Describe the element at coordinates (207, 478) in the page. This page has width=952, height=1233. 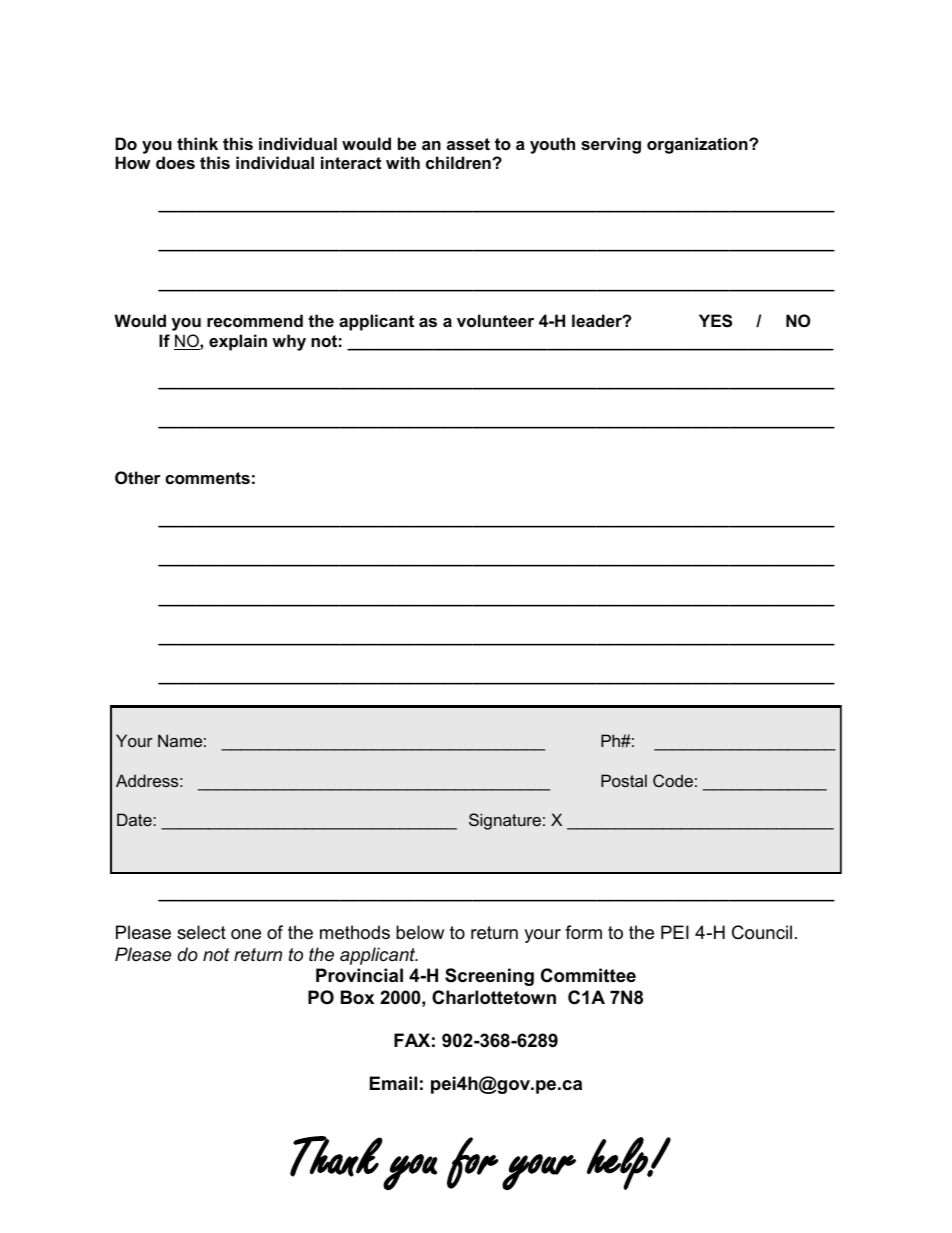
I see `comments` at that location.
